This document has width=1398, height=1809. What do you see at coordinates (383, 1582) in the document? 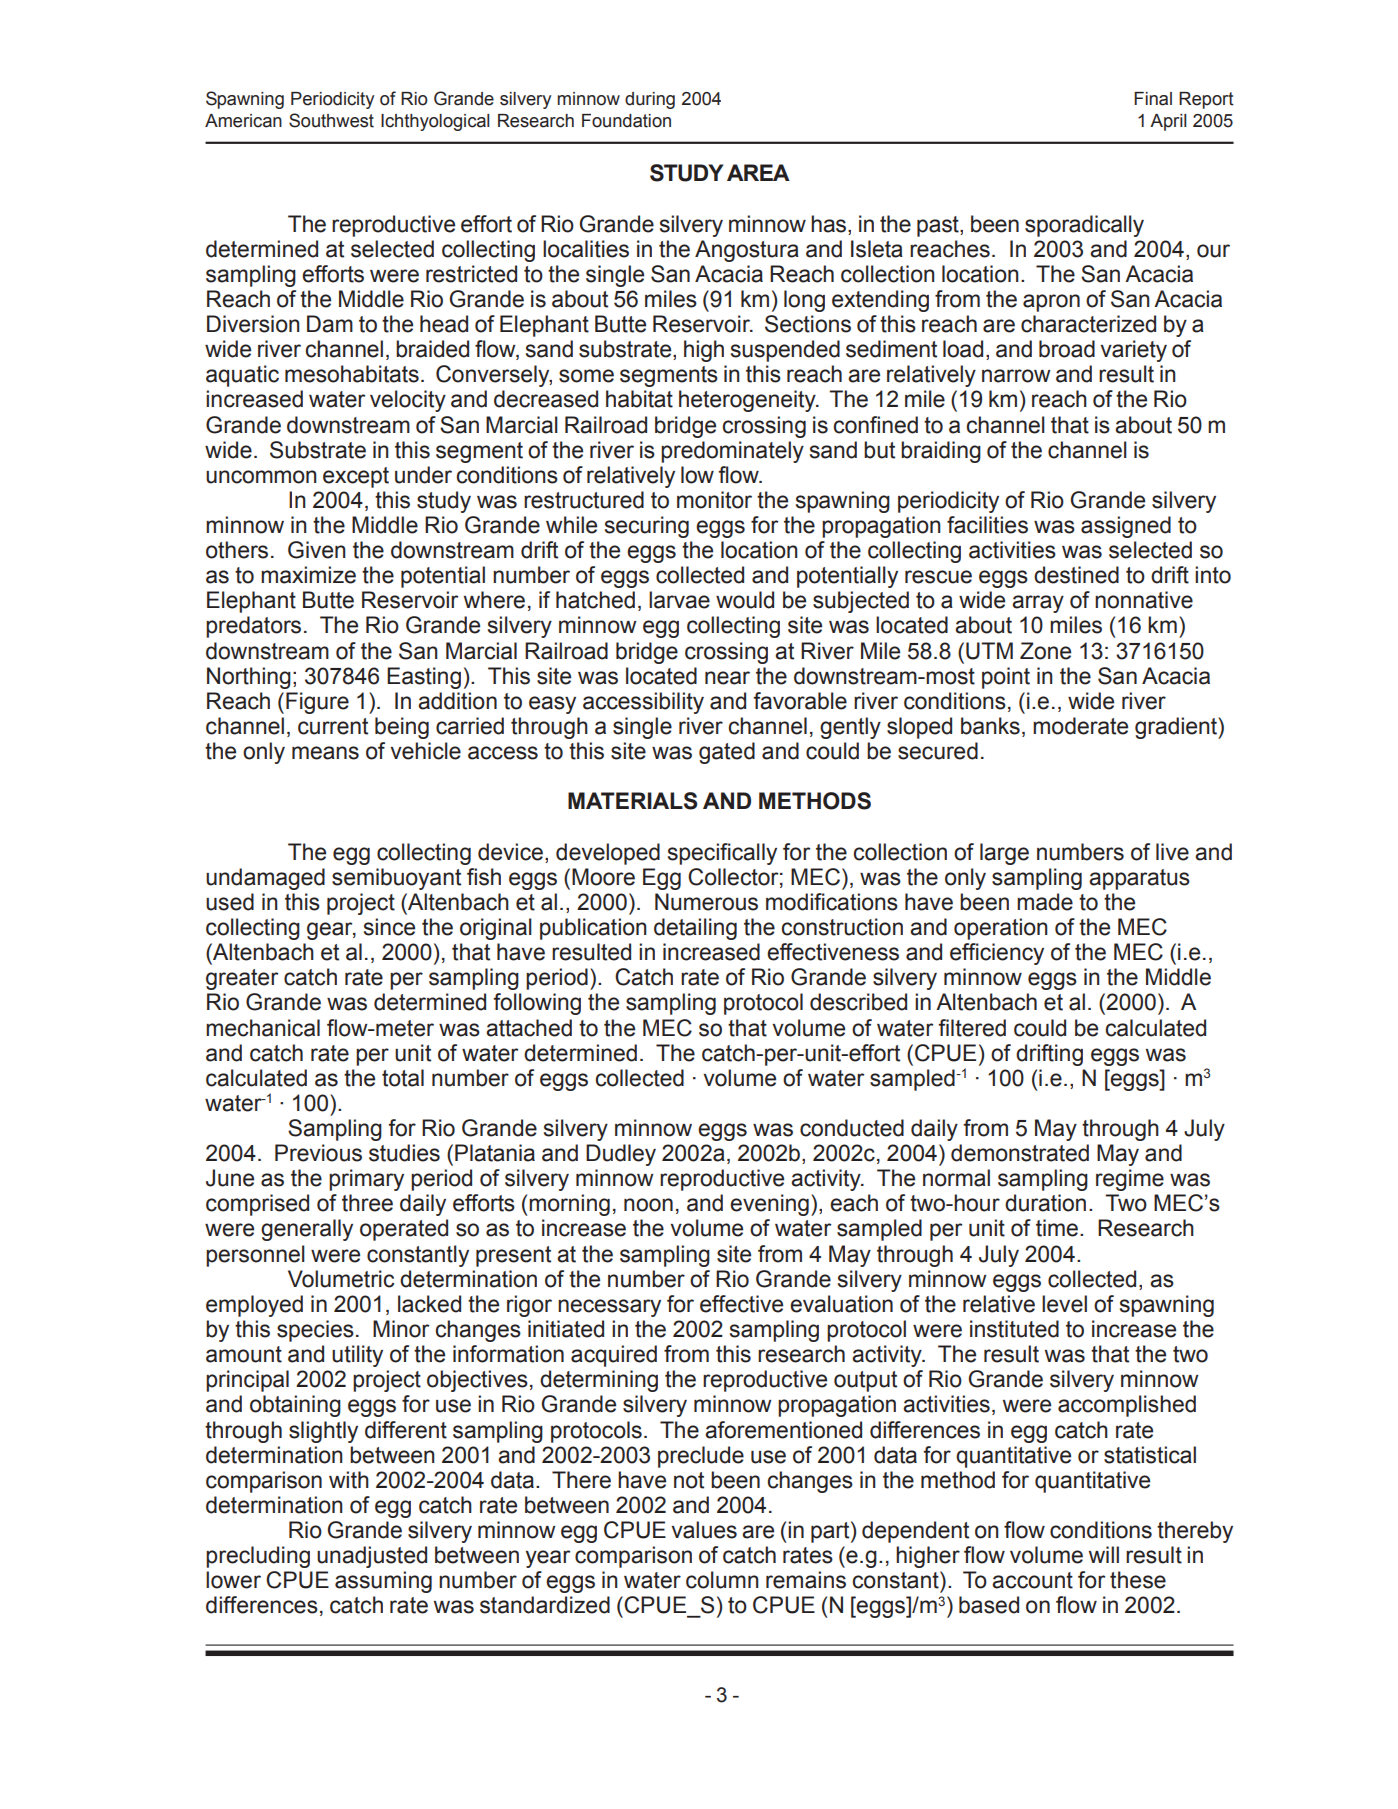
I see `assuming` at bounding box center [383, 1582].
